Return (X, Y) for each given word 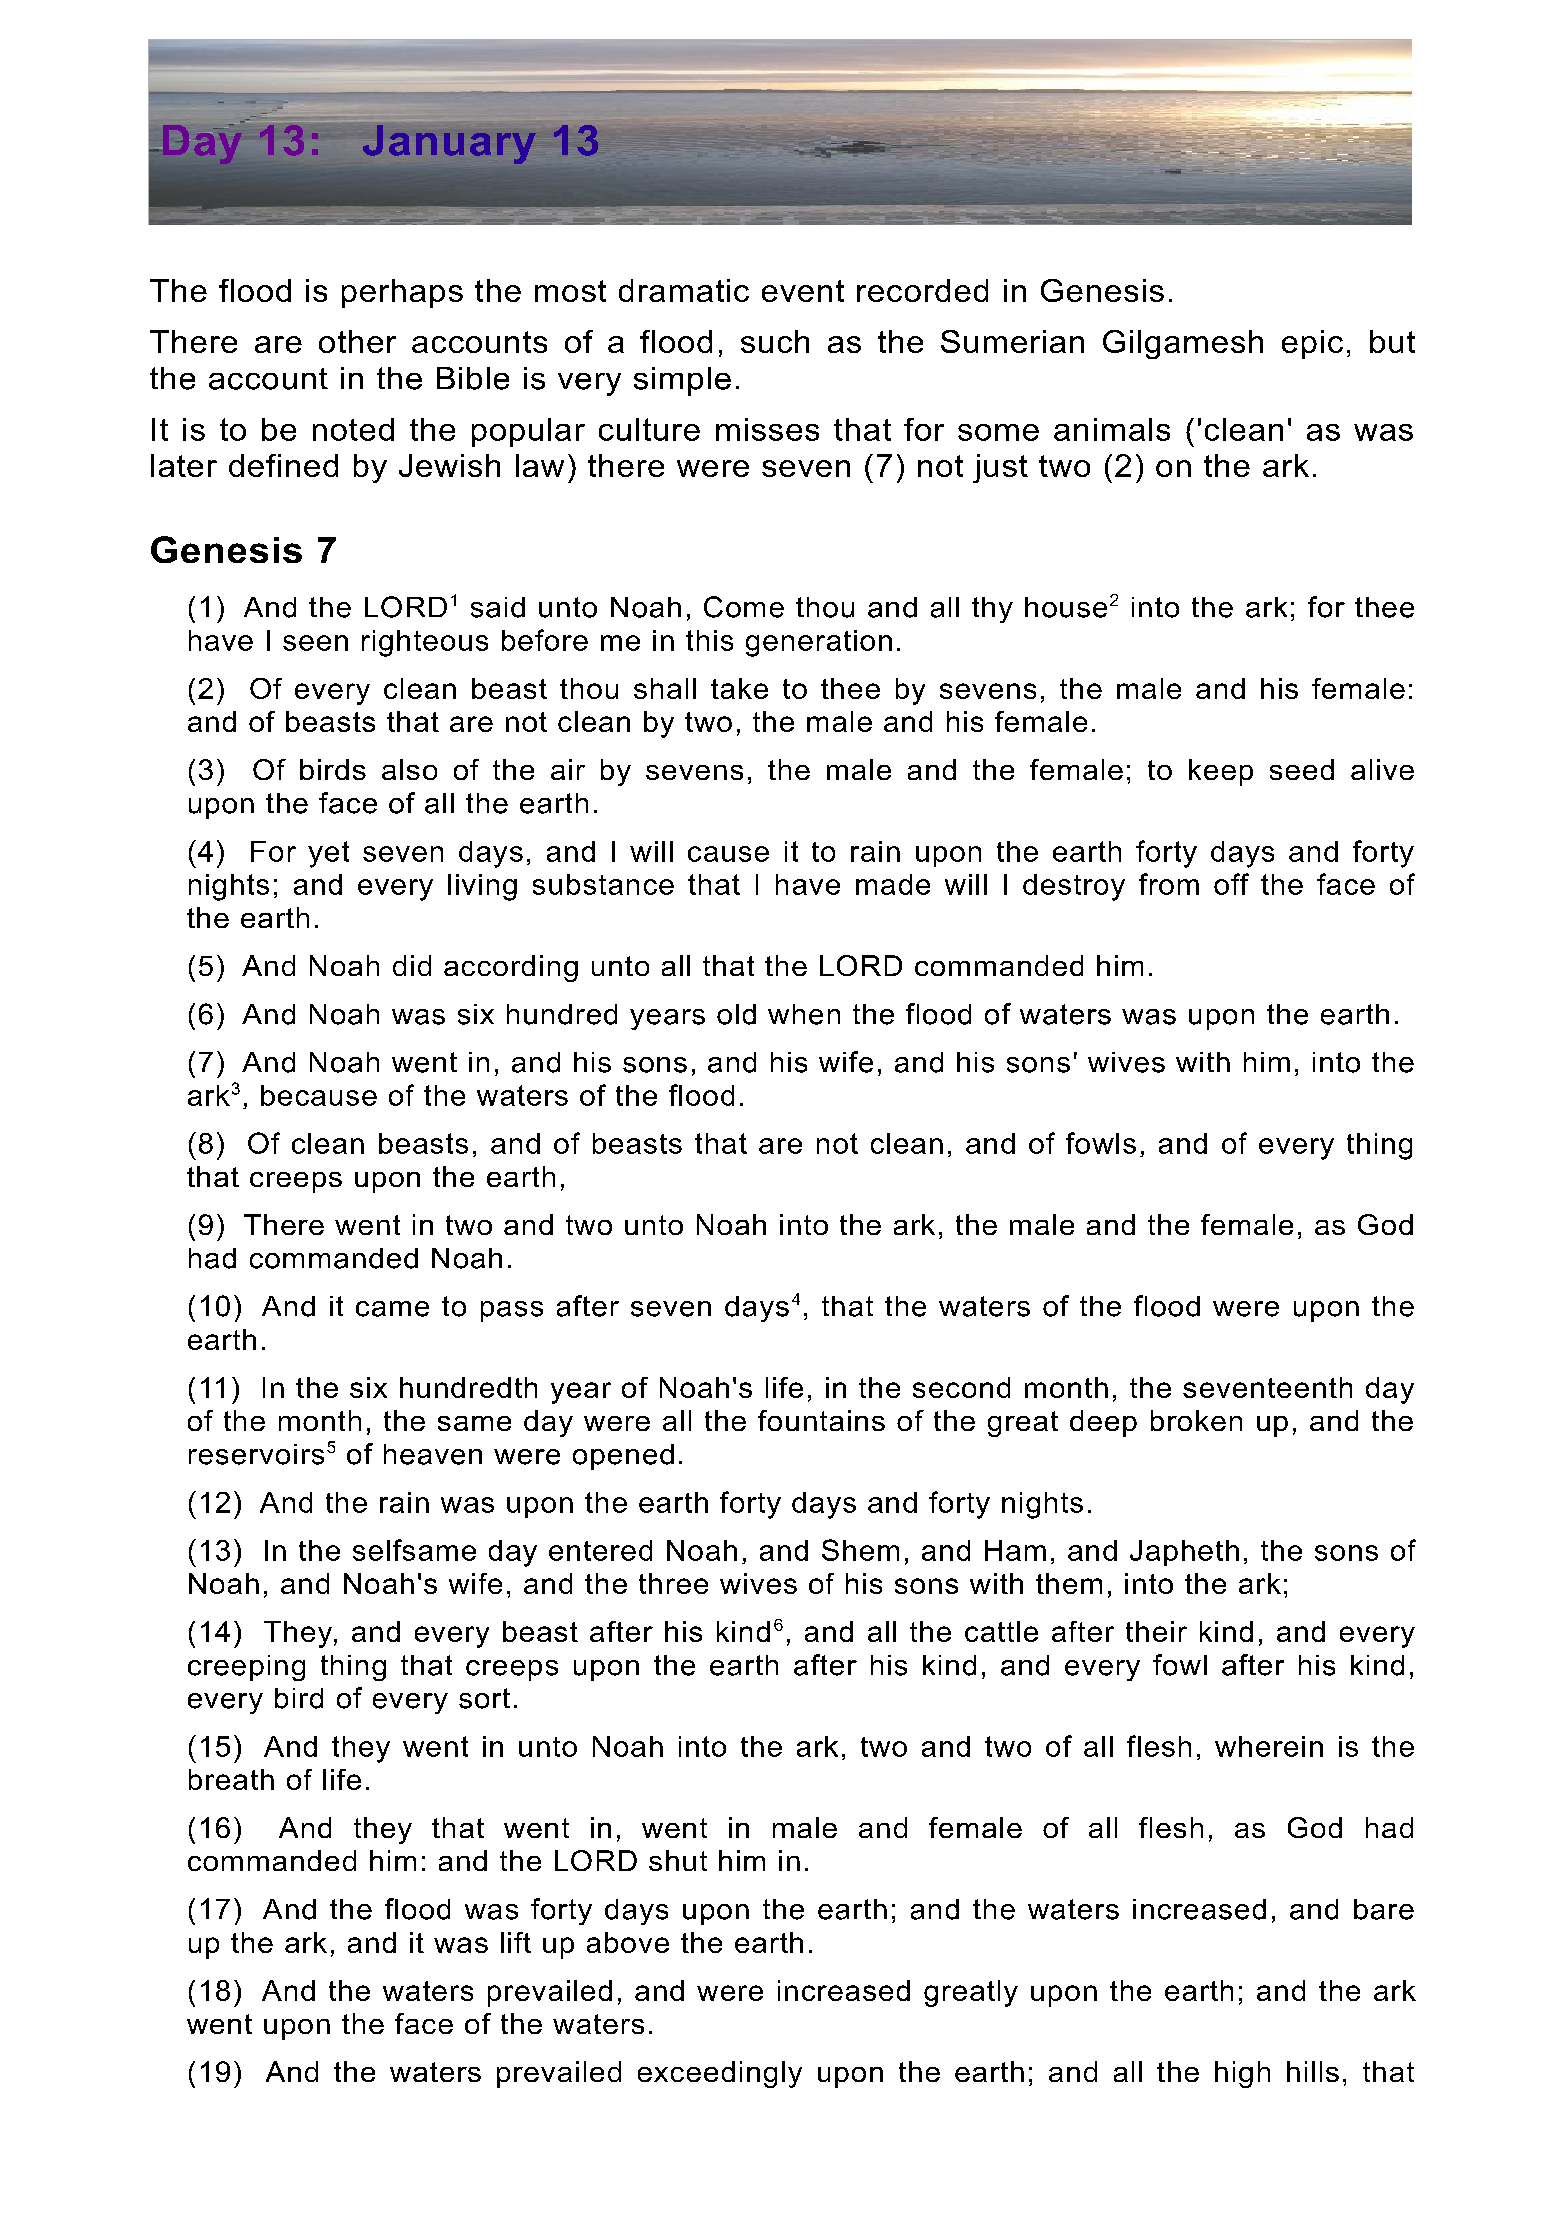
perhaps (402, 293)
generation (819, 643)
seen (315, 643)
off (1231, 884)
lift (516, 1942)
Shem (860, 1550)
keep (1221, 772)
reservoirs (256, 1454)
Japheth (1184, 1553)
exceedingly (720, 2074)
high (1242, 2074)
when (804, 1014)
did (412, 965)
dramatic (684, 290)
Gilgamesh (1183, 344)
